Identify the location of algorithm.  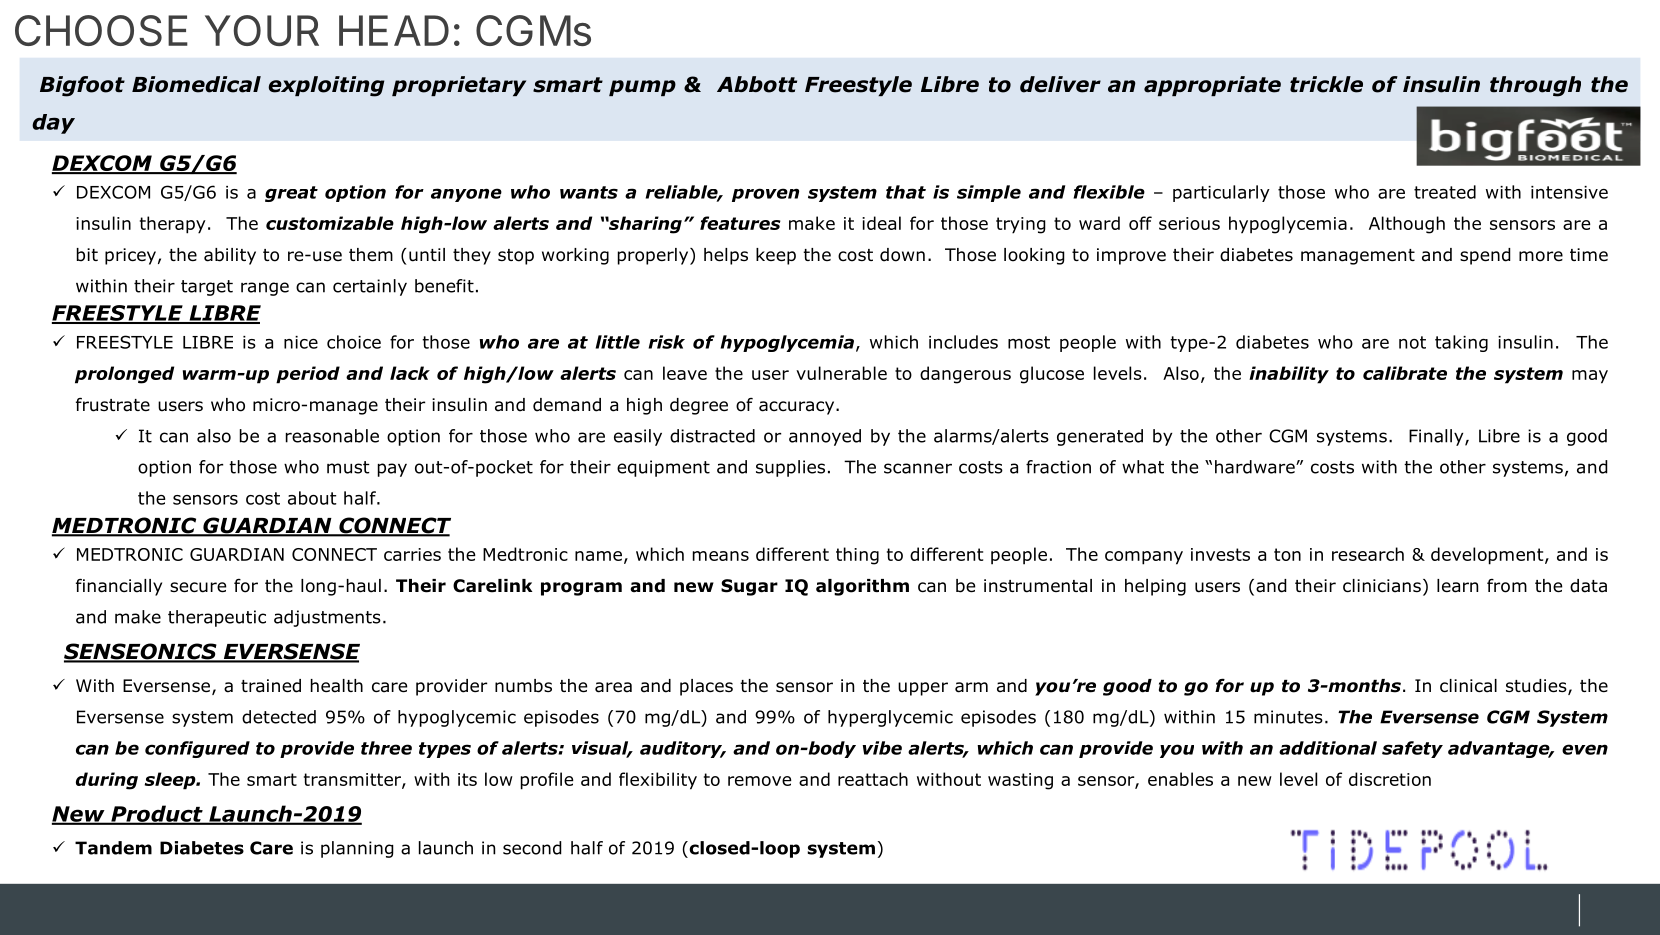
(862, 587).
